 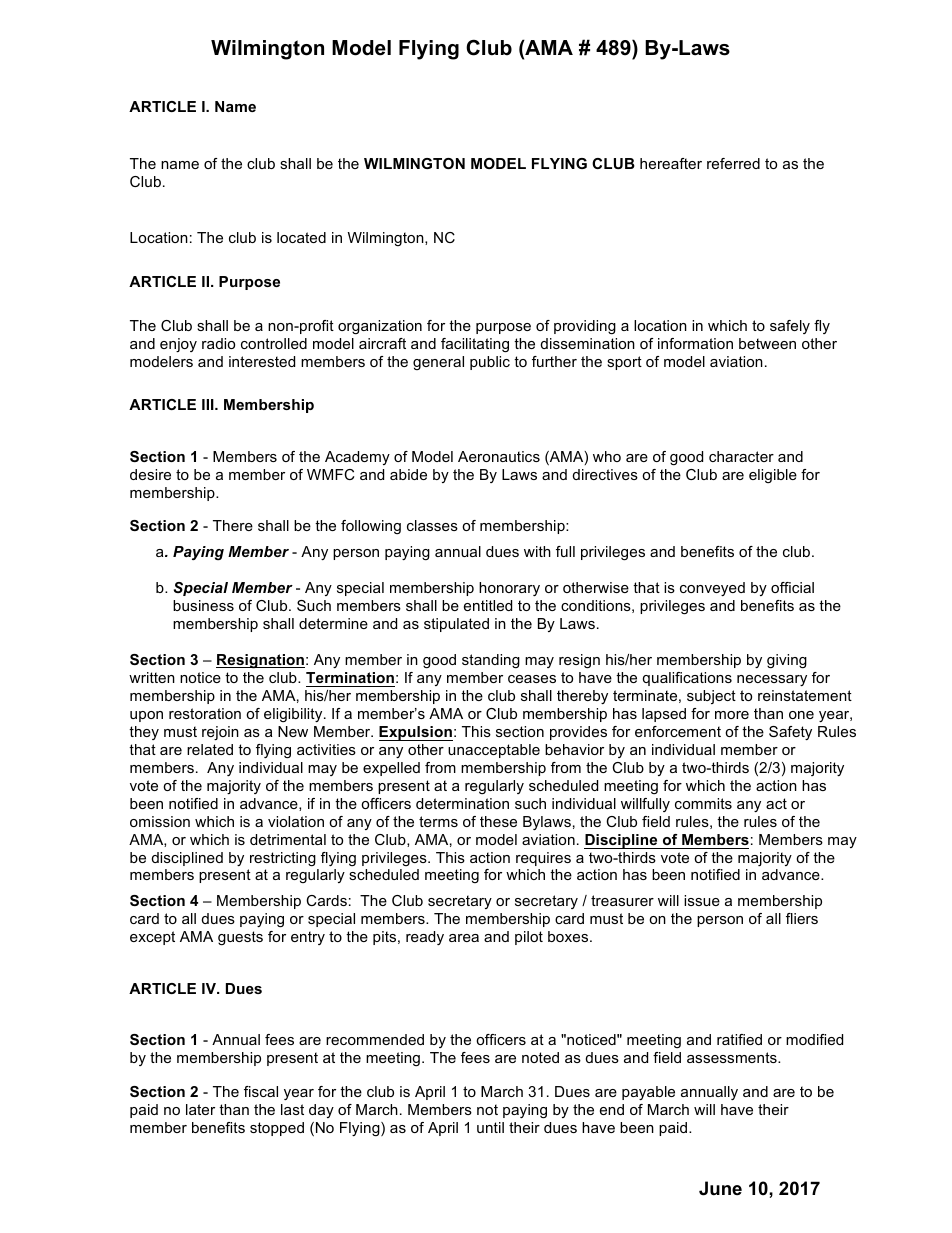 I want to click on located, so click(x=301, y=237).
